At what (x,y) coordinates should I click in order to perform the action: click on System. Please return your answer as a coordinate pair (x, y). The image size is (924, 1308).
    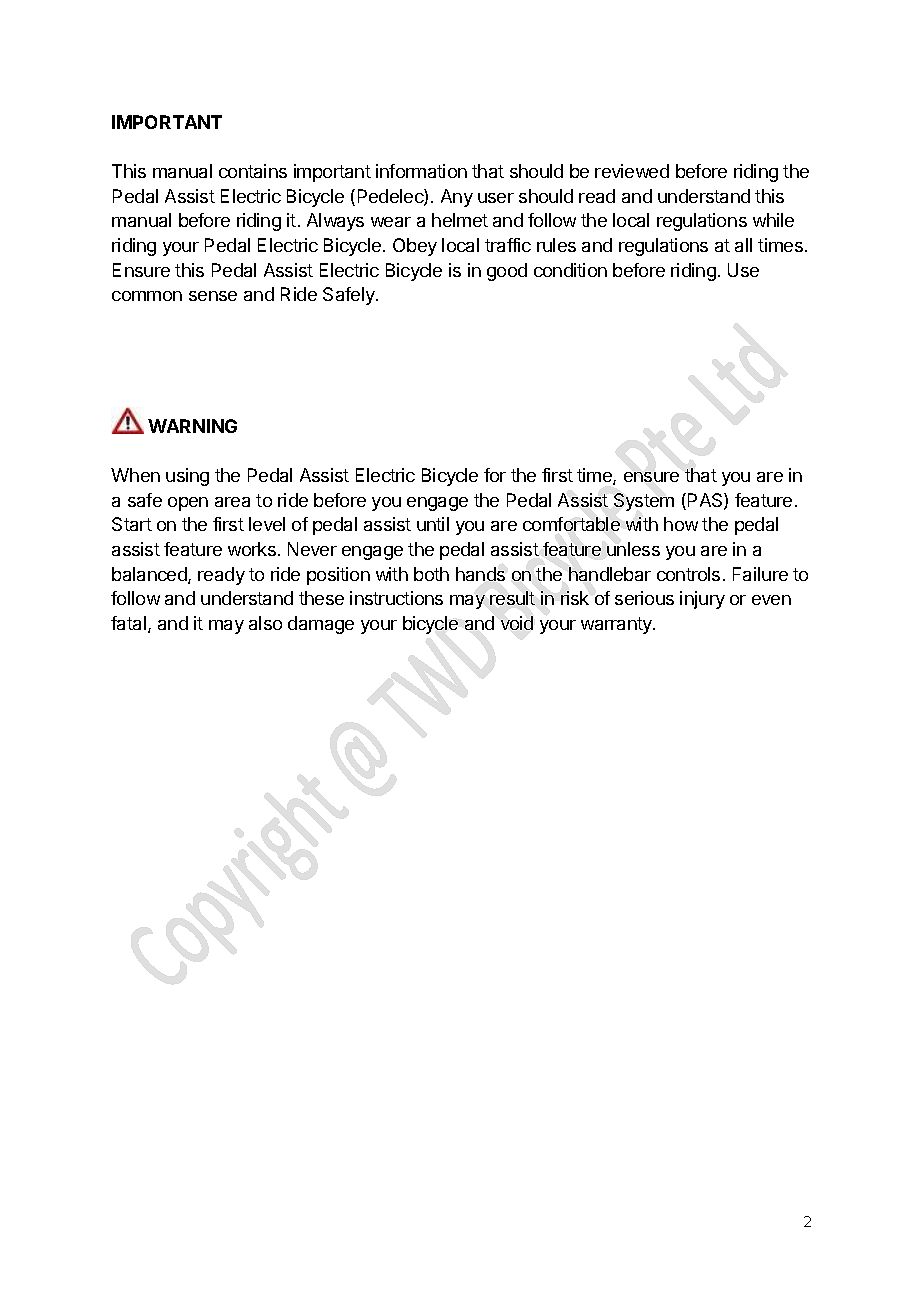
    Looking at the image, I should click on (644, 502).
